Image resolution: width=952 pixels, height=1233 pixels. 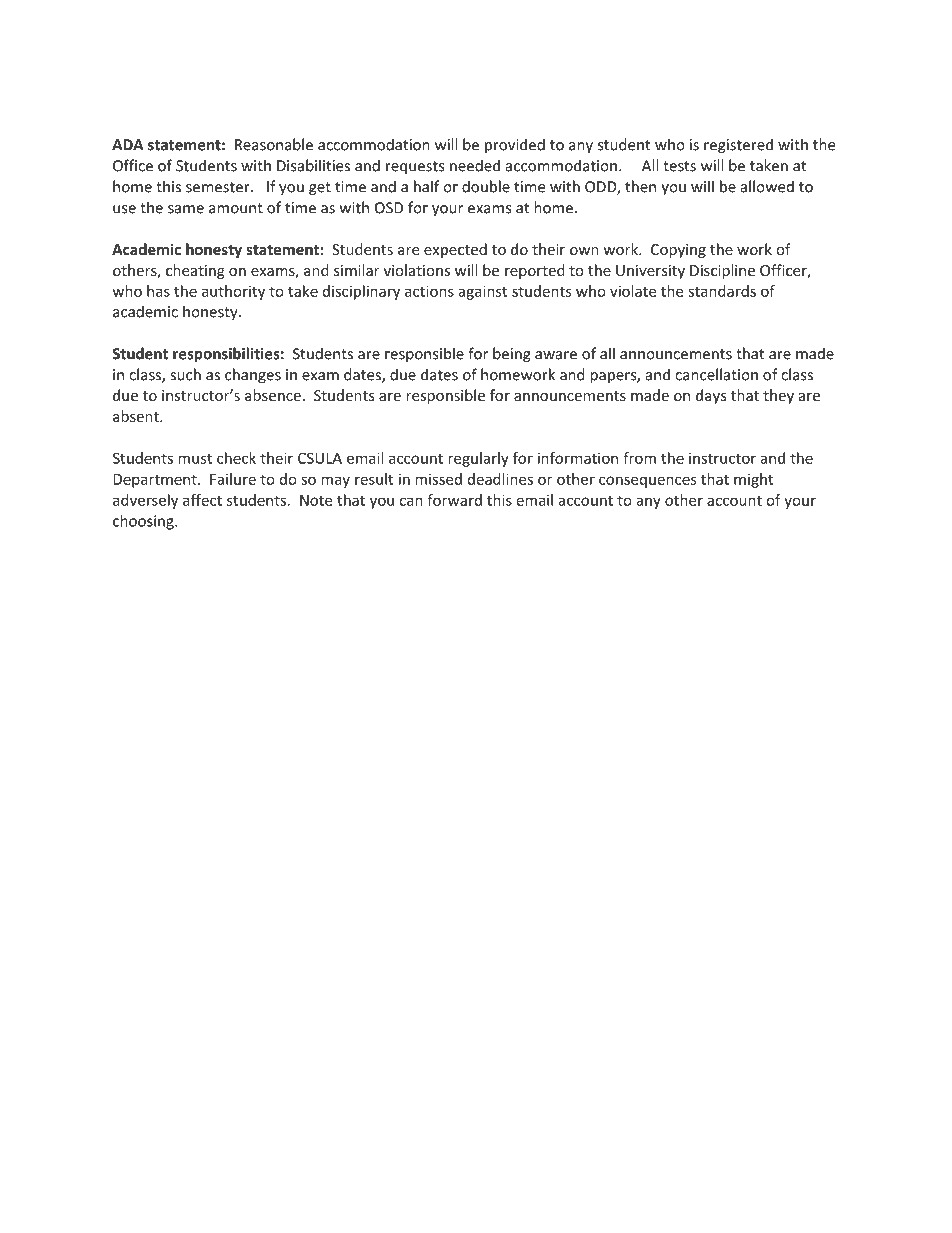 I want to click on regularly, so click(x=478, y=459).
